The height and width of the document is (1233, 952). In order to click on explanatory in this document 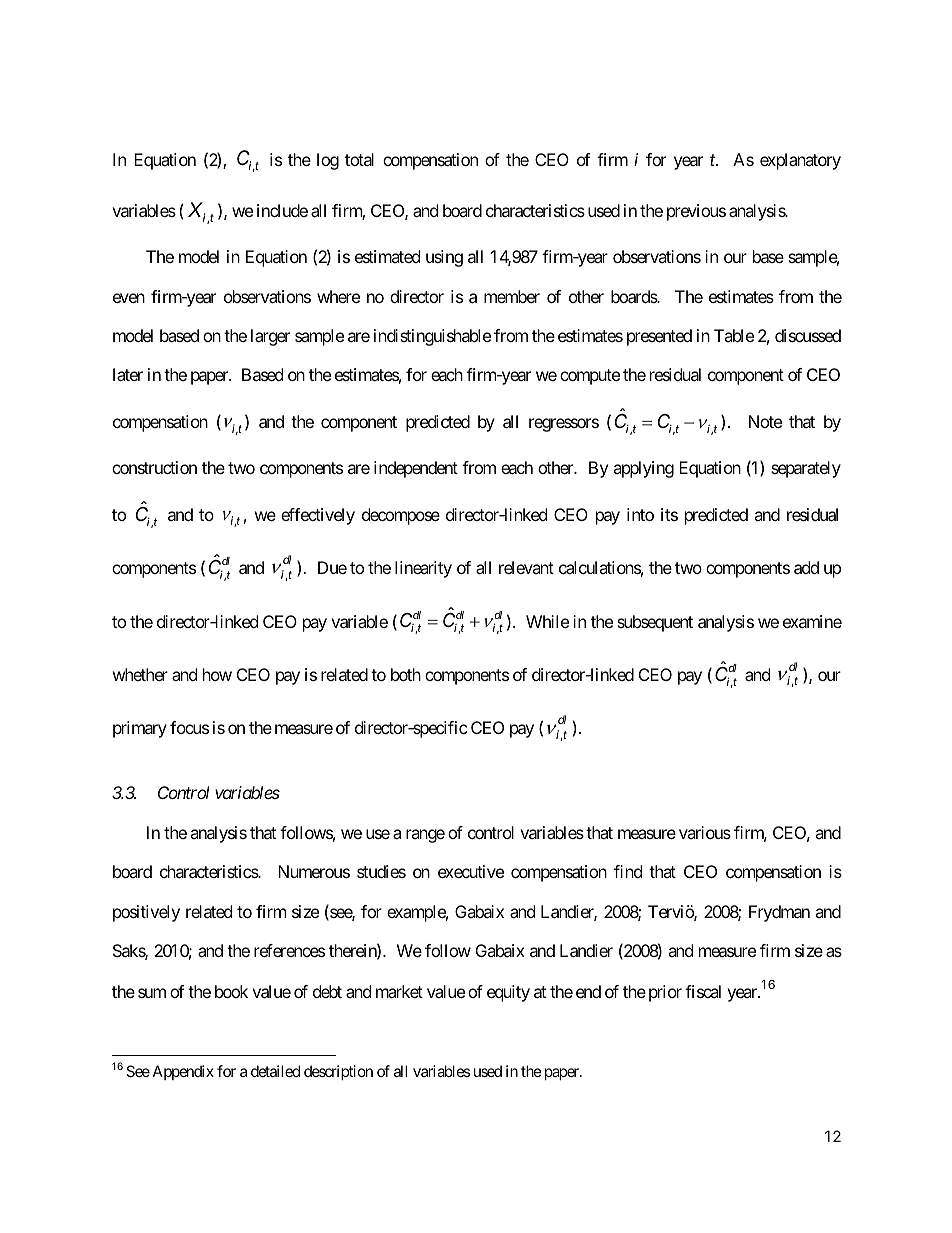, I will do `click(800, 161)`.
